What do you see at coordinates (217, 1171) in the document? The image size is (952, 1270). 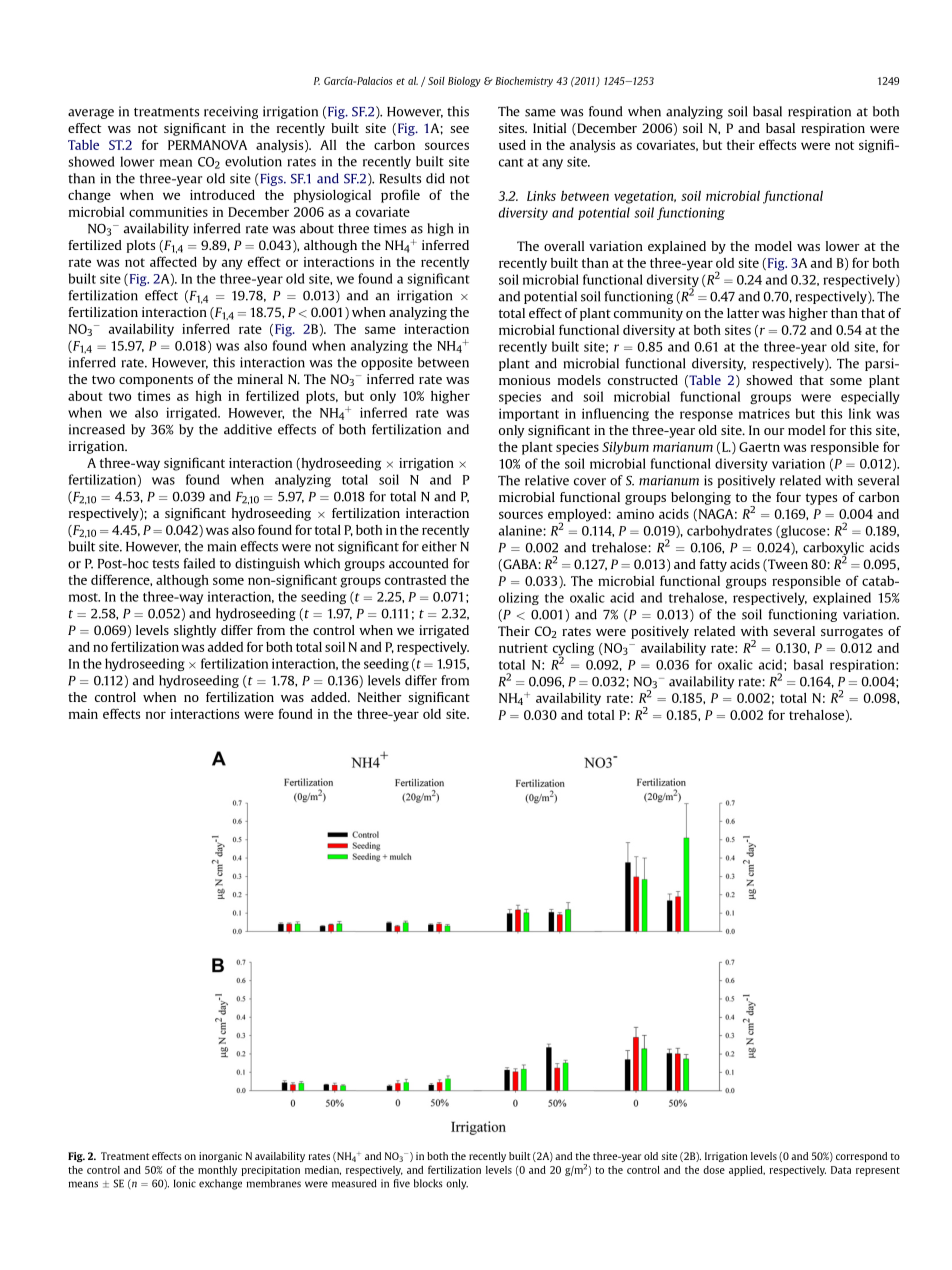 I see `monthly` at bounding box center [217, 1171].
